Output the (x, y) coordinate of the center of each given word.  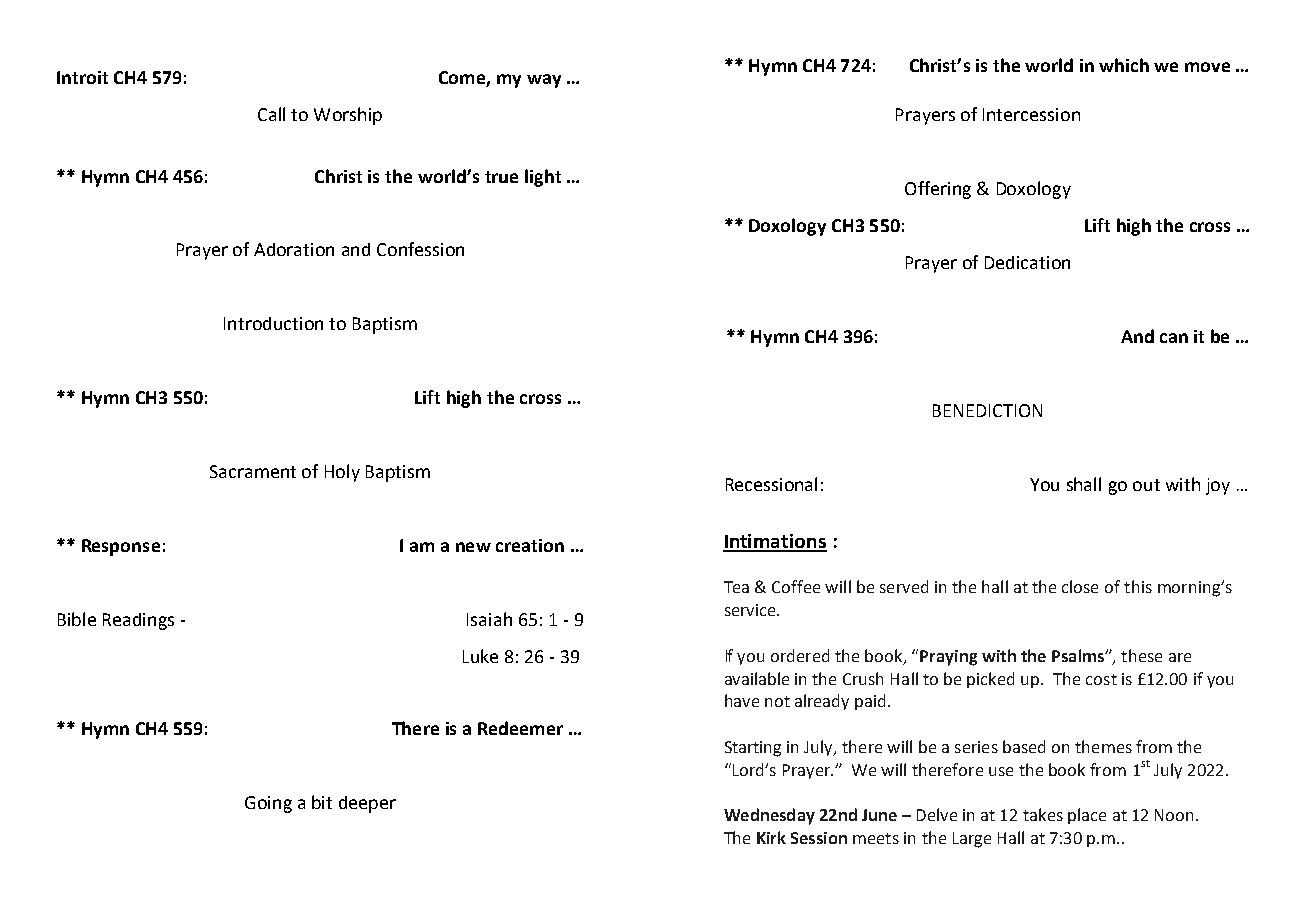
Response (121, 547)
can (1174, 338)
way (544, 81)
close (1080, 586)
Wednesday (769, 816)
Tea (736, 587)
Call (271, 114)
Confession (420, 249)
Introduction (273, 323)
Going (268, 804)
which (1124, 65)
